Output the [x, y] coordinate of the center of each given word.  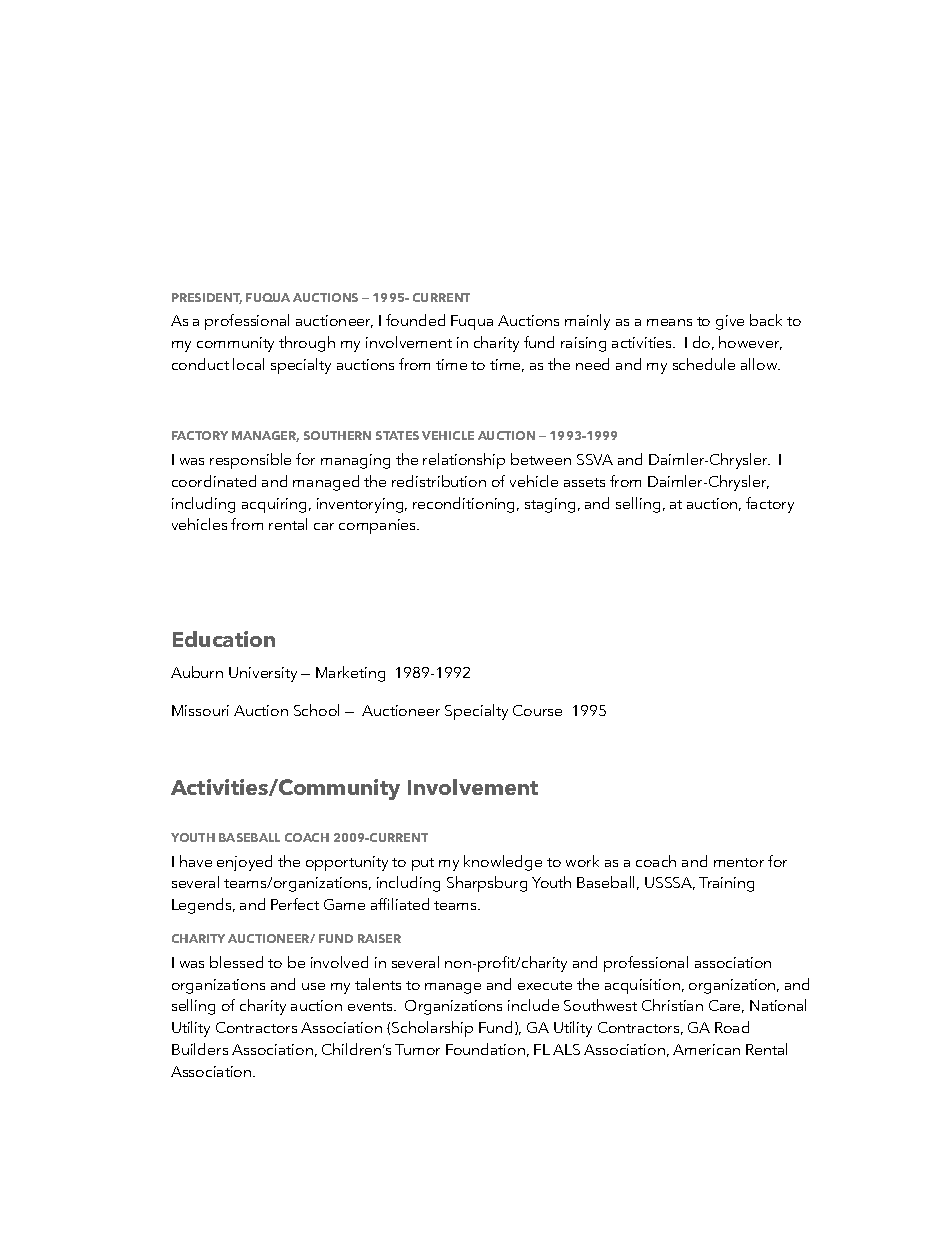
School [316, 710]
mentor [739, 862]
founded [415, 320]
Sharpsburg [487, 884]
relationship [464, 461]
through [307, 344]
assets [584, 482]
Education [224, 639]
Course [537, 710]
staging [550, 505]
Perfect [295, 904]
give [730, 322]
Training [726, 884]
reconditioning [465, 505]
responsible [250, 461]
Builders [200, 1049]
